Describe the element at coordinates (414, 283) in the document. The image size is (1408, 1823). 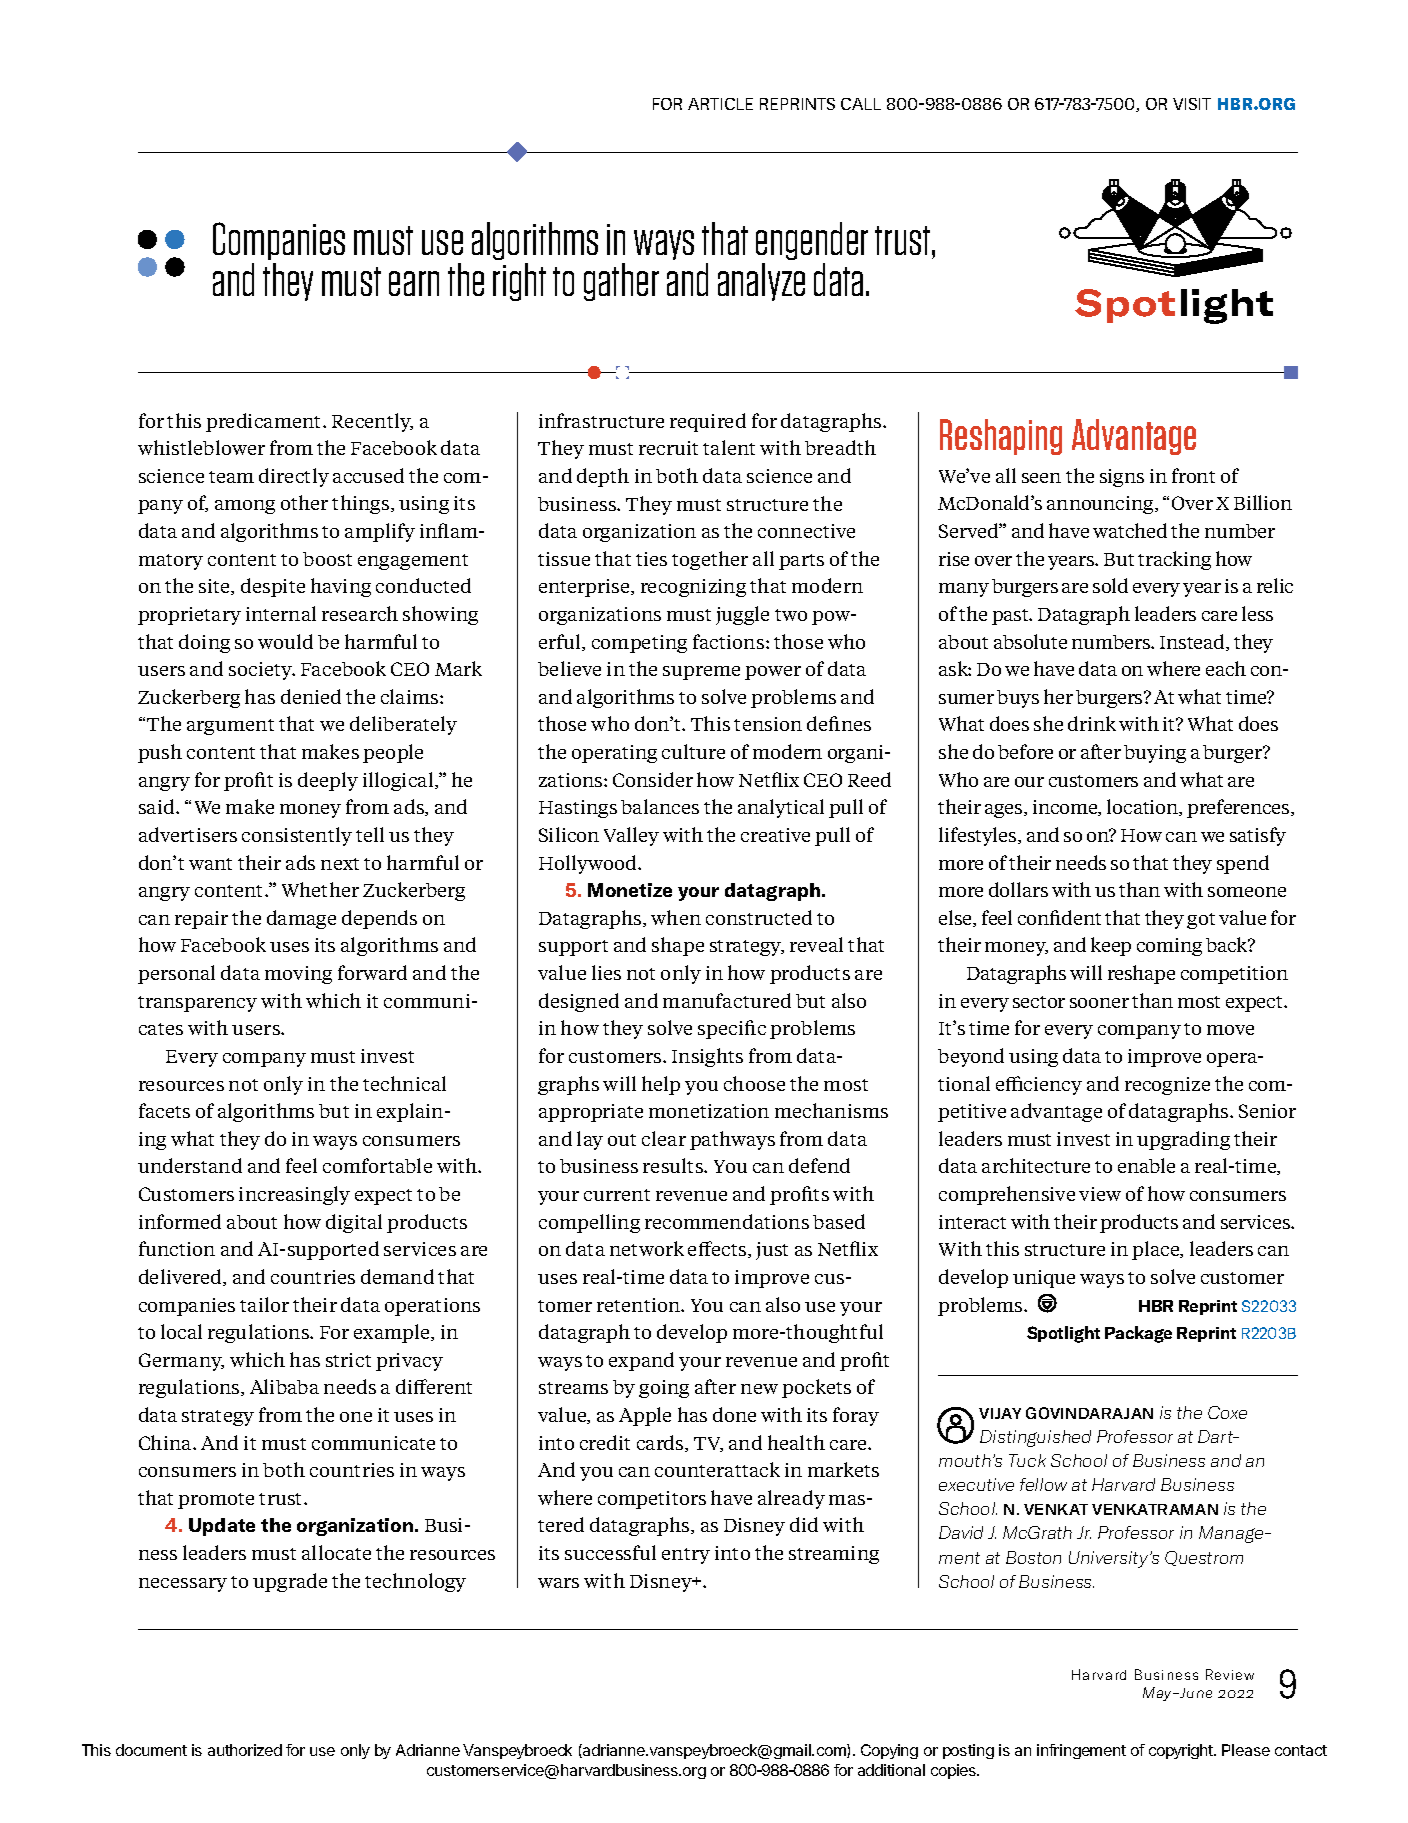
I see `earn` at that location.
